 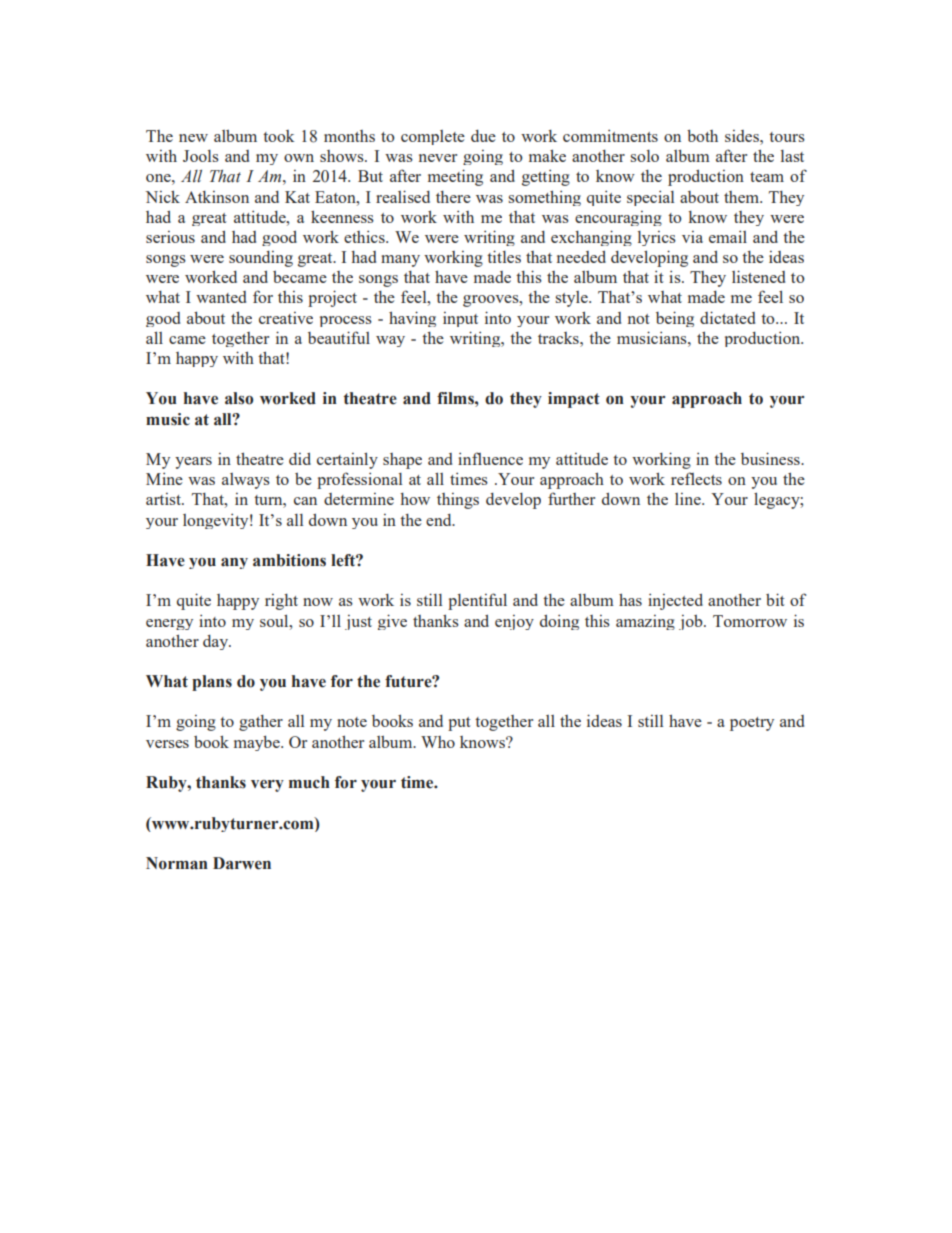 I want to click on both, so click(x=702, y=135).
